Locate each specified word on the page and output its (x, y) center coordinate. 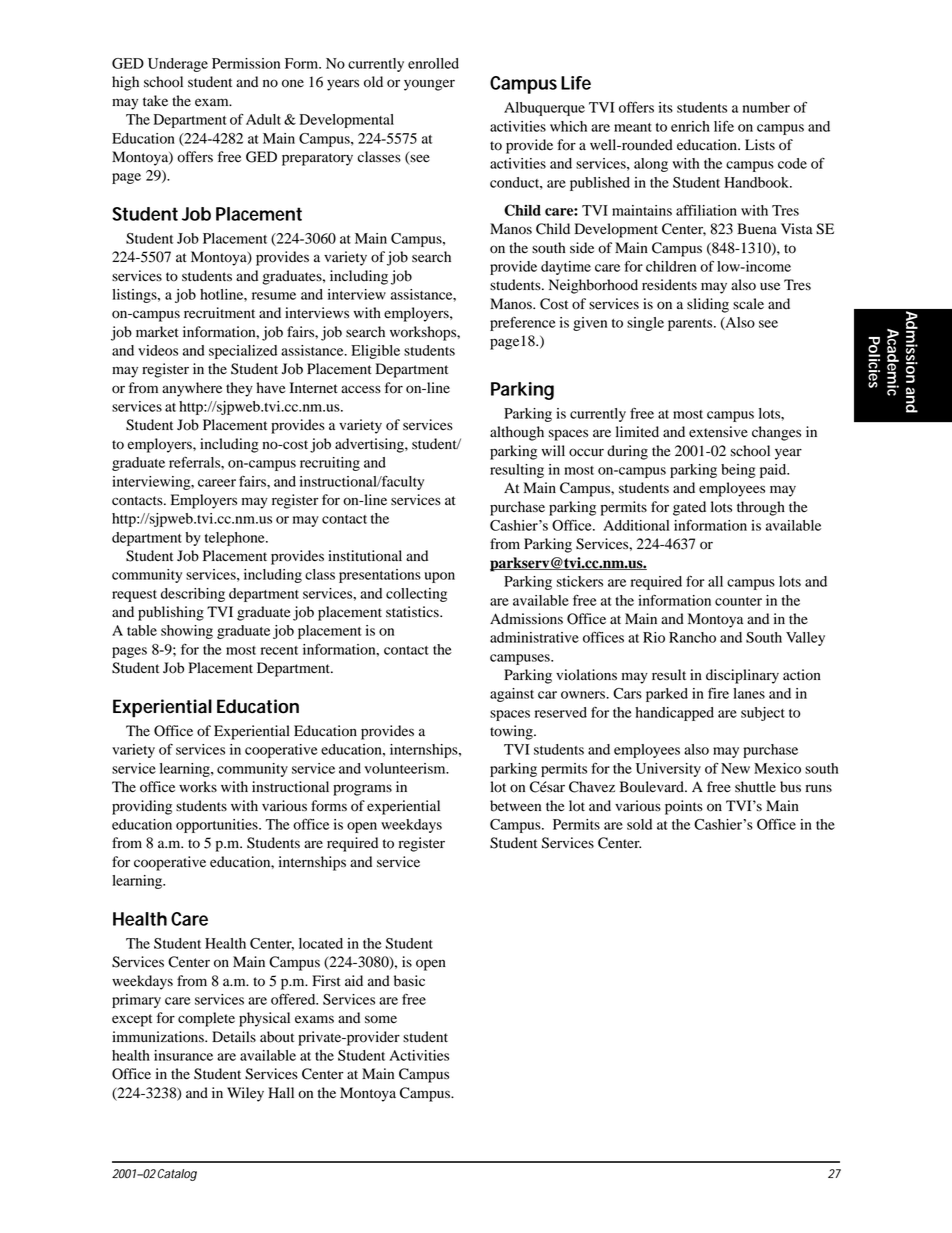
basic (409, 981)
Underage (178, 65)
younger (429, 85)
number (766, 107)
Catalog (177, 1175)
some (381, 1019)
